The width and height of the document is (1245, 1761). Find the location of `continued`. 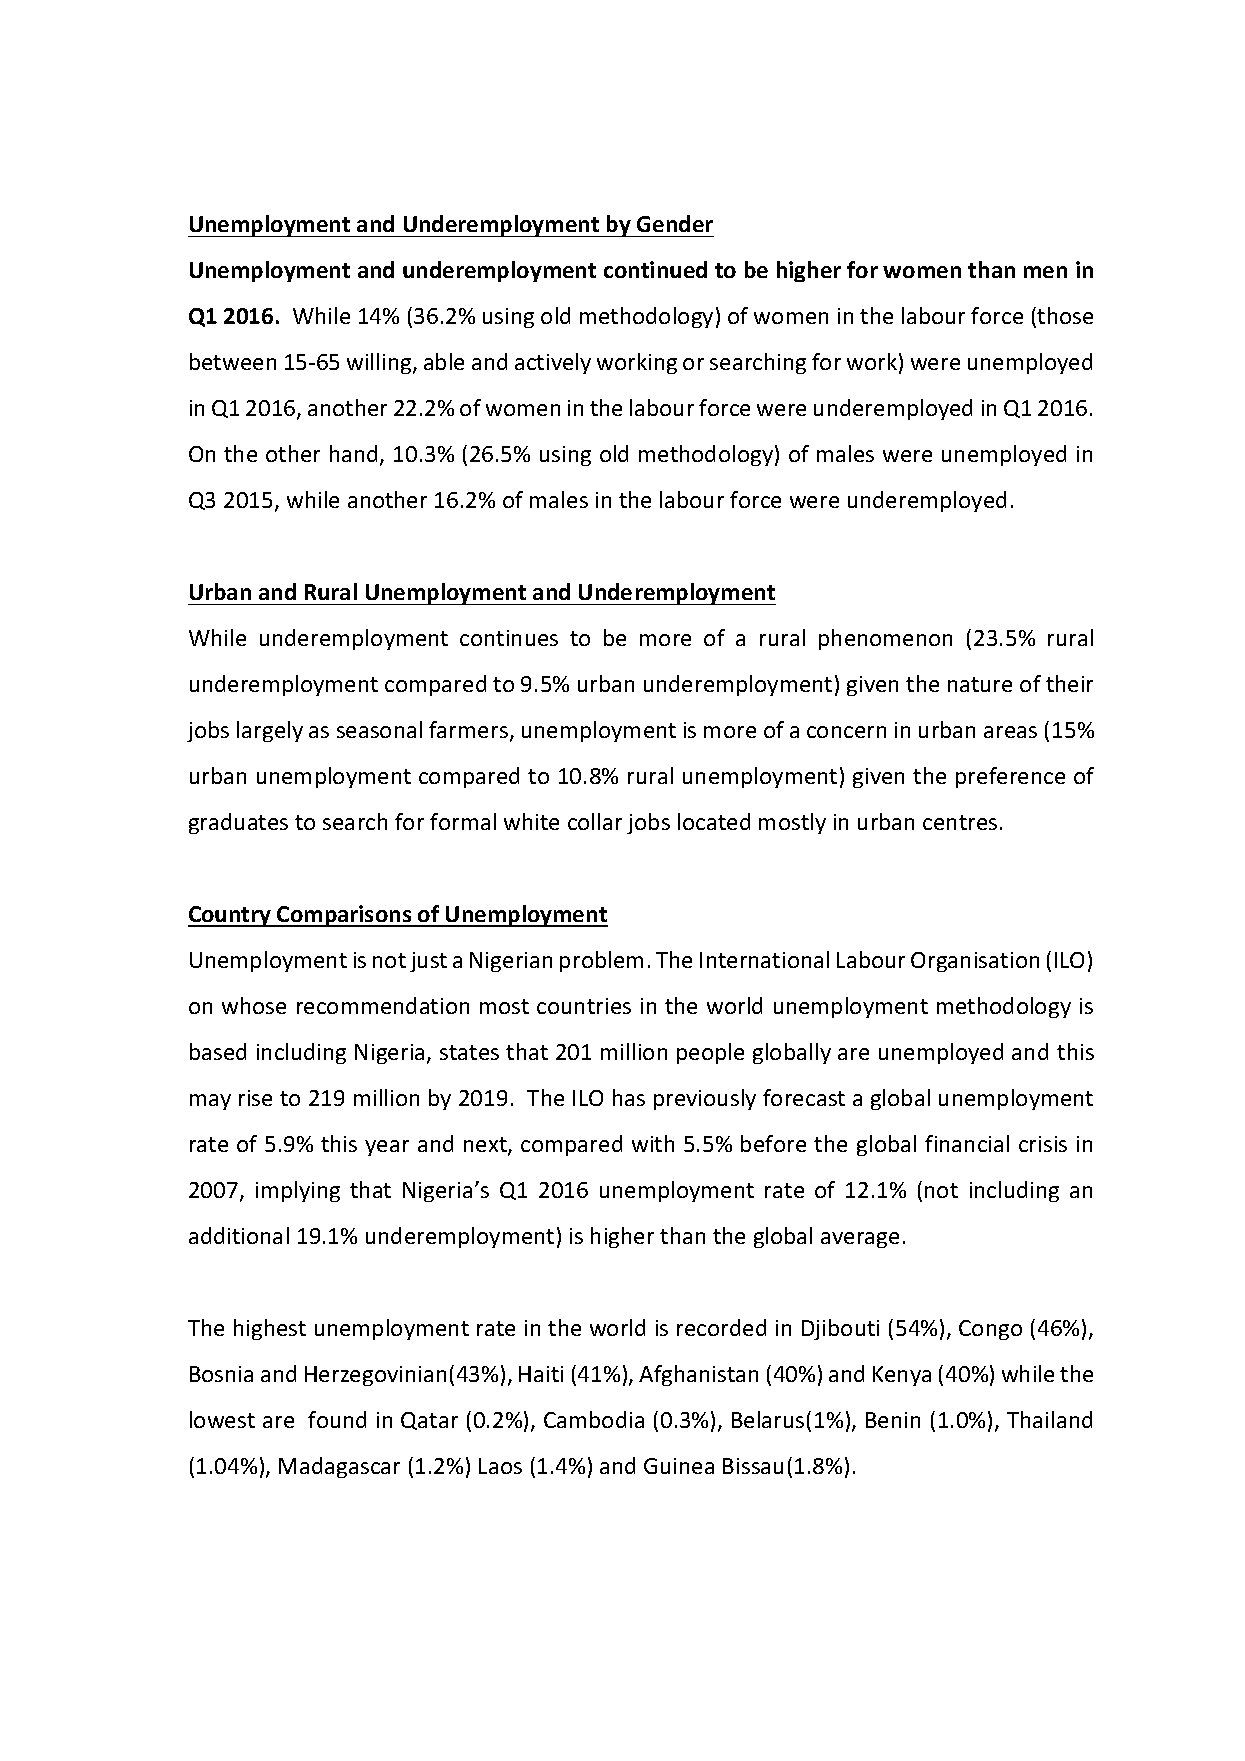

continued is located at coordinates (655, 269).
